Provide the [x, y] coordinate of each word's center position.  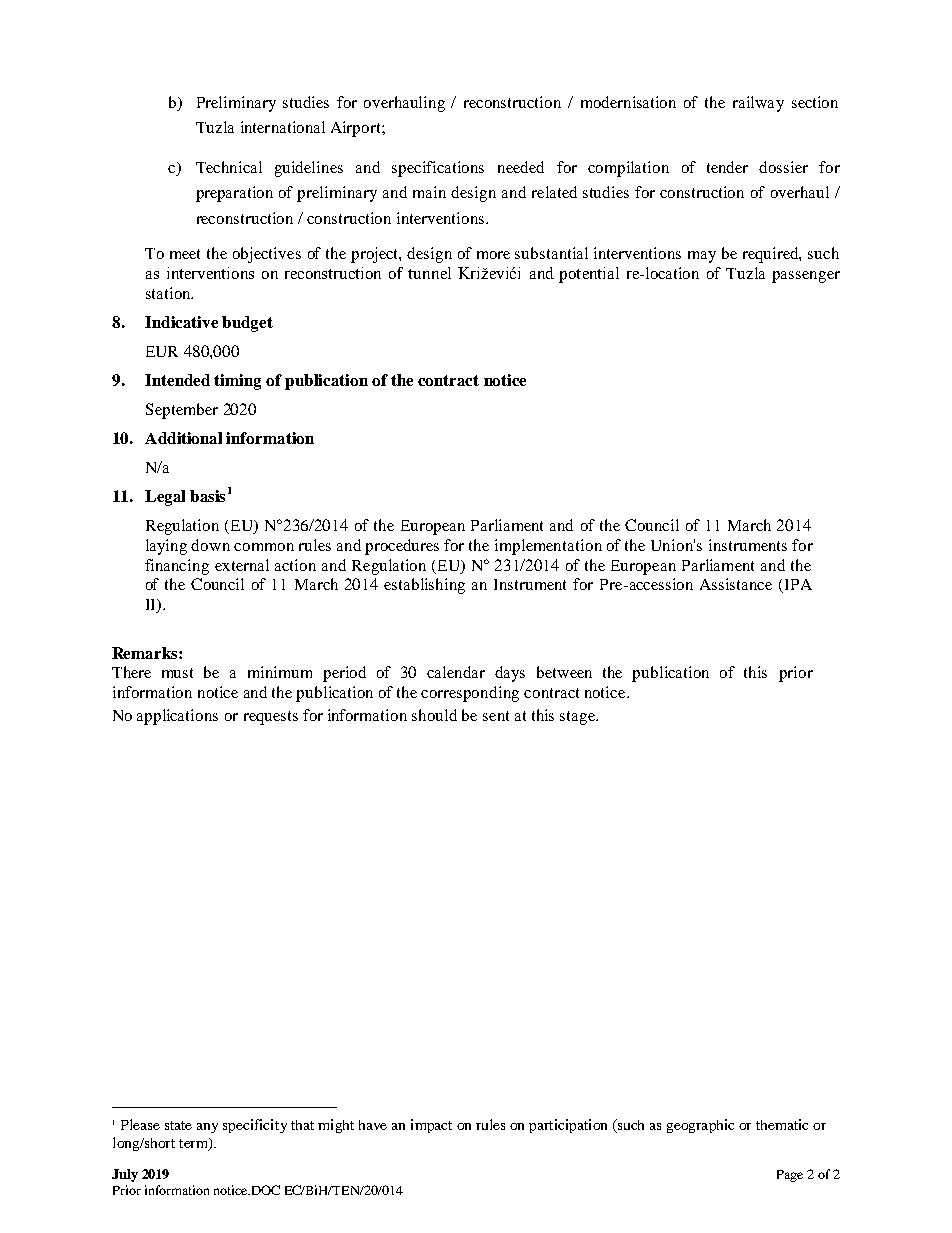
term [194, 1144]
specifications [438, 169]
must [177, 673]
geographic [700, 1126]
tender [727, 167]
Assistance [736, 584]
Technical [229, 167]
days [510, 674]
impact [431, 1126]
